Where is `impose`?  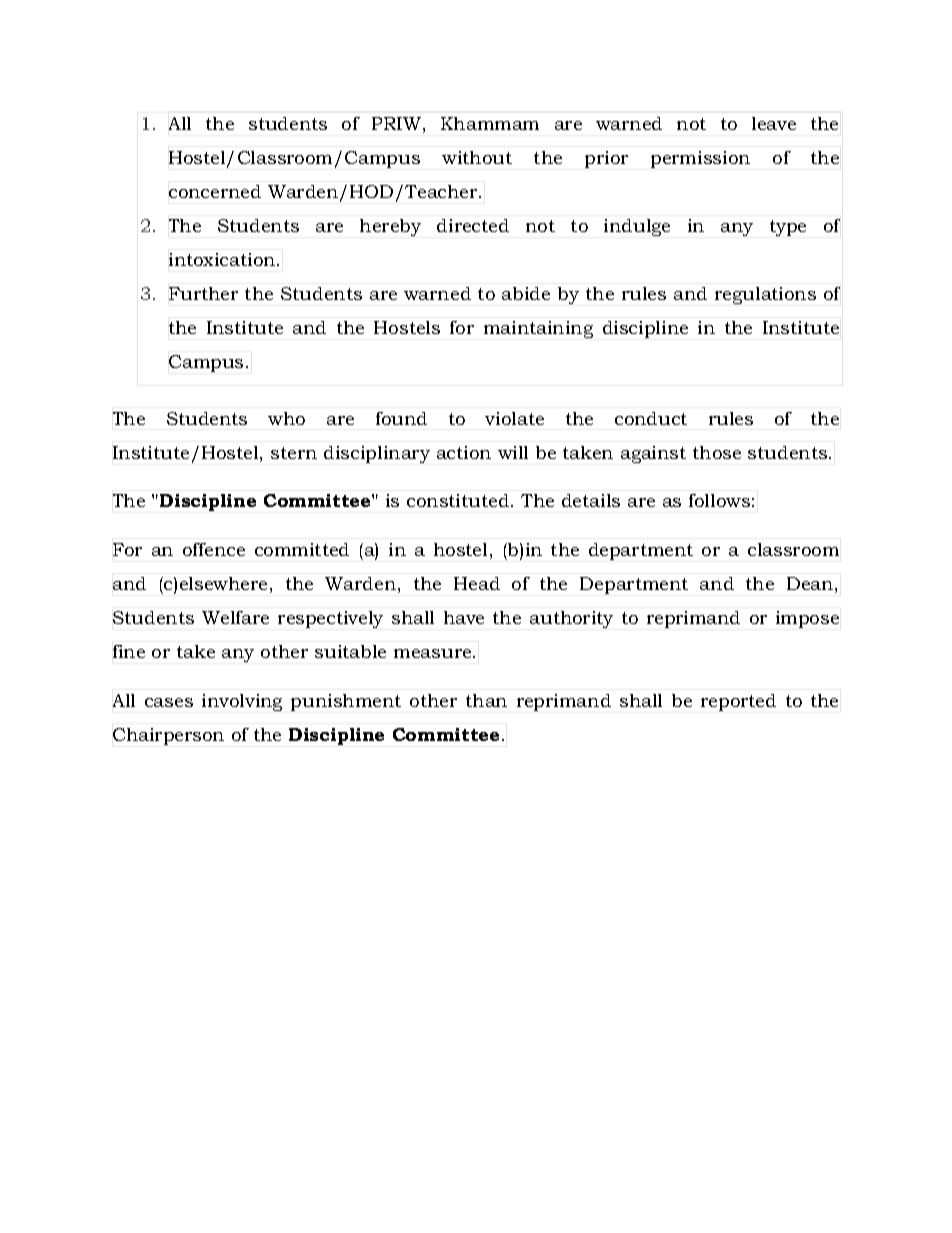 impose is located at coordinates (807, 619).
